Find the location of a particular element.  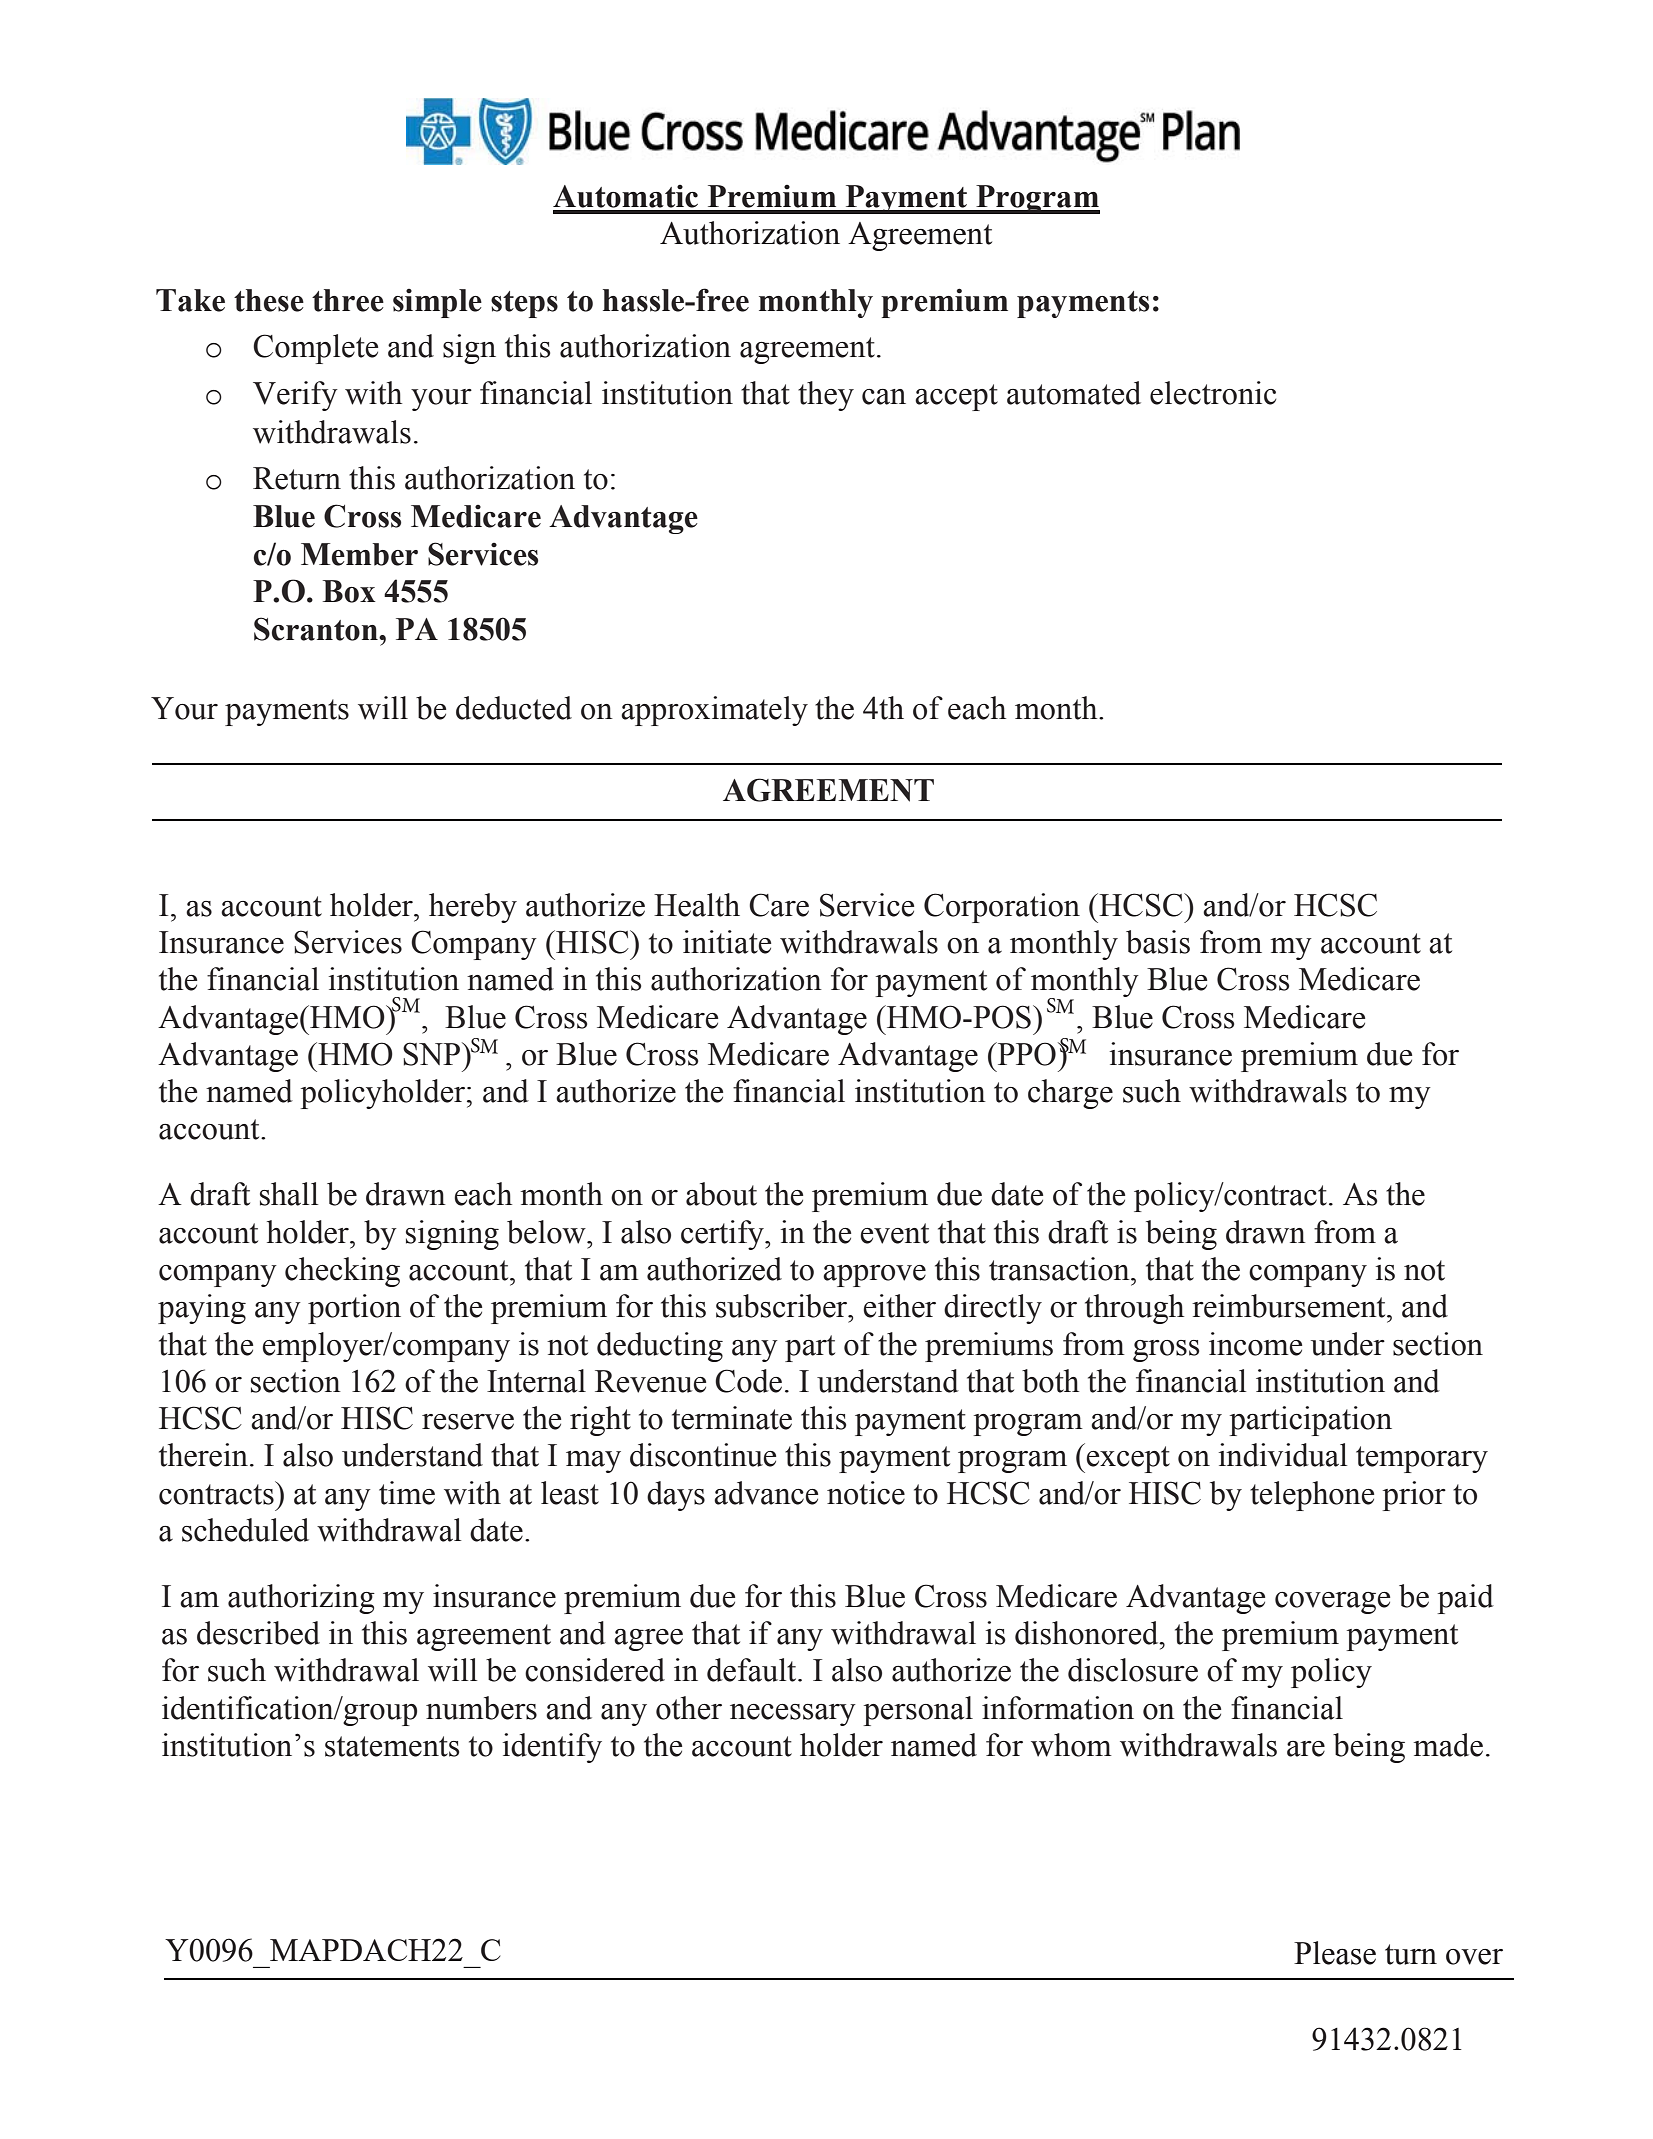

they is located at coordinates (826, 396).
